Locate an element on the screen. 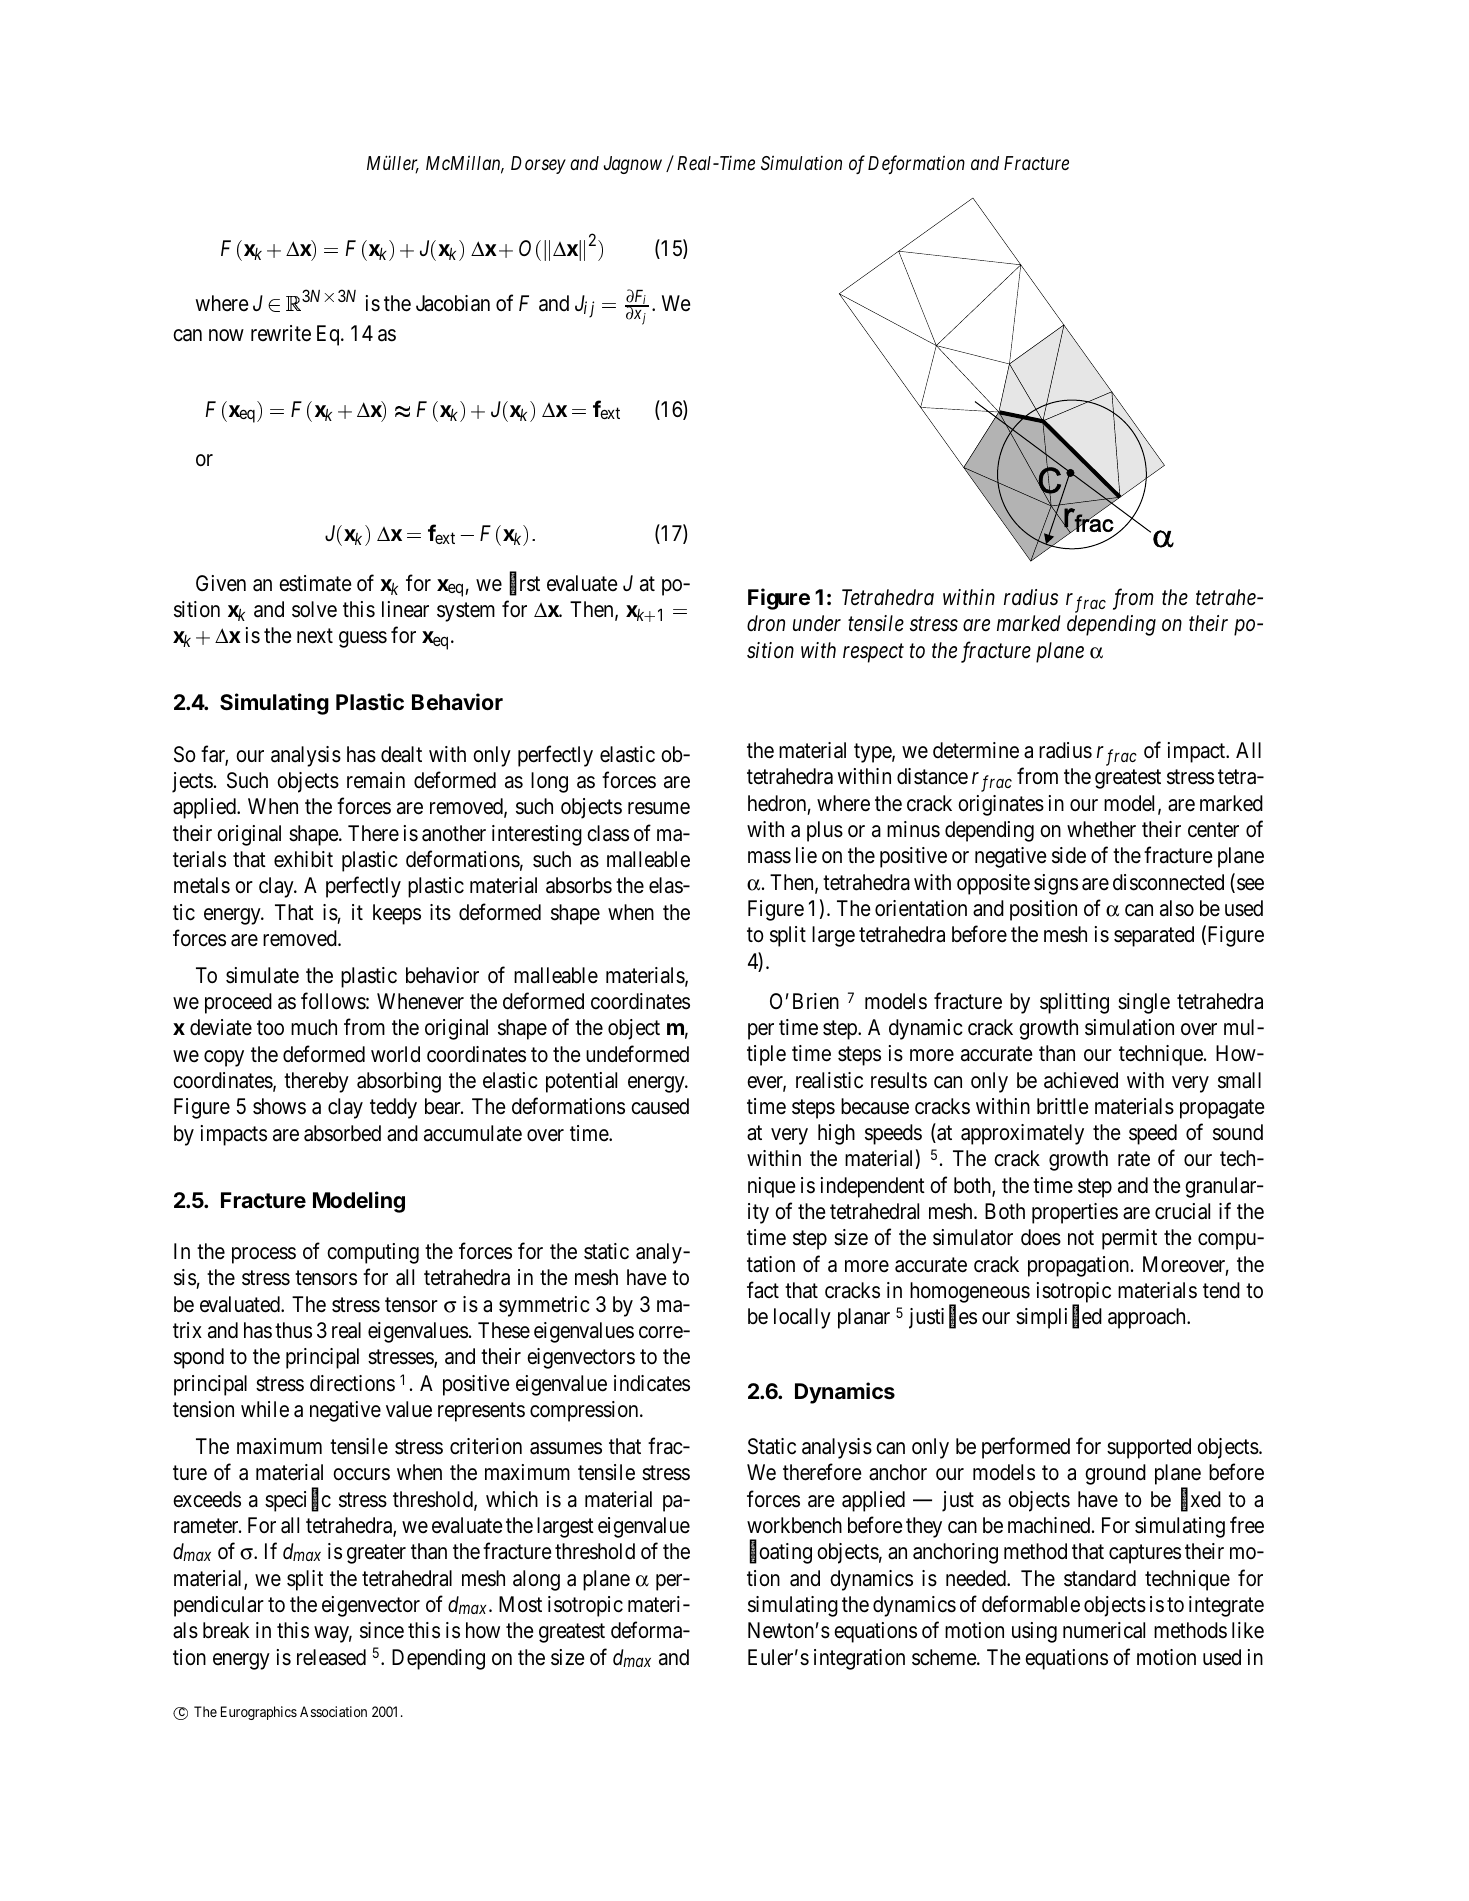  floating is located at coordinates (781, 1553).
